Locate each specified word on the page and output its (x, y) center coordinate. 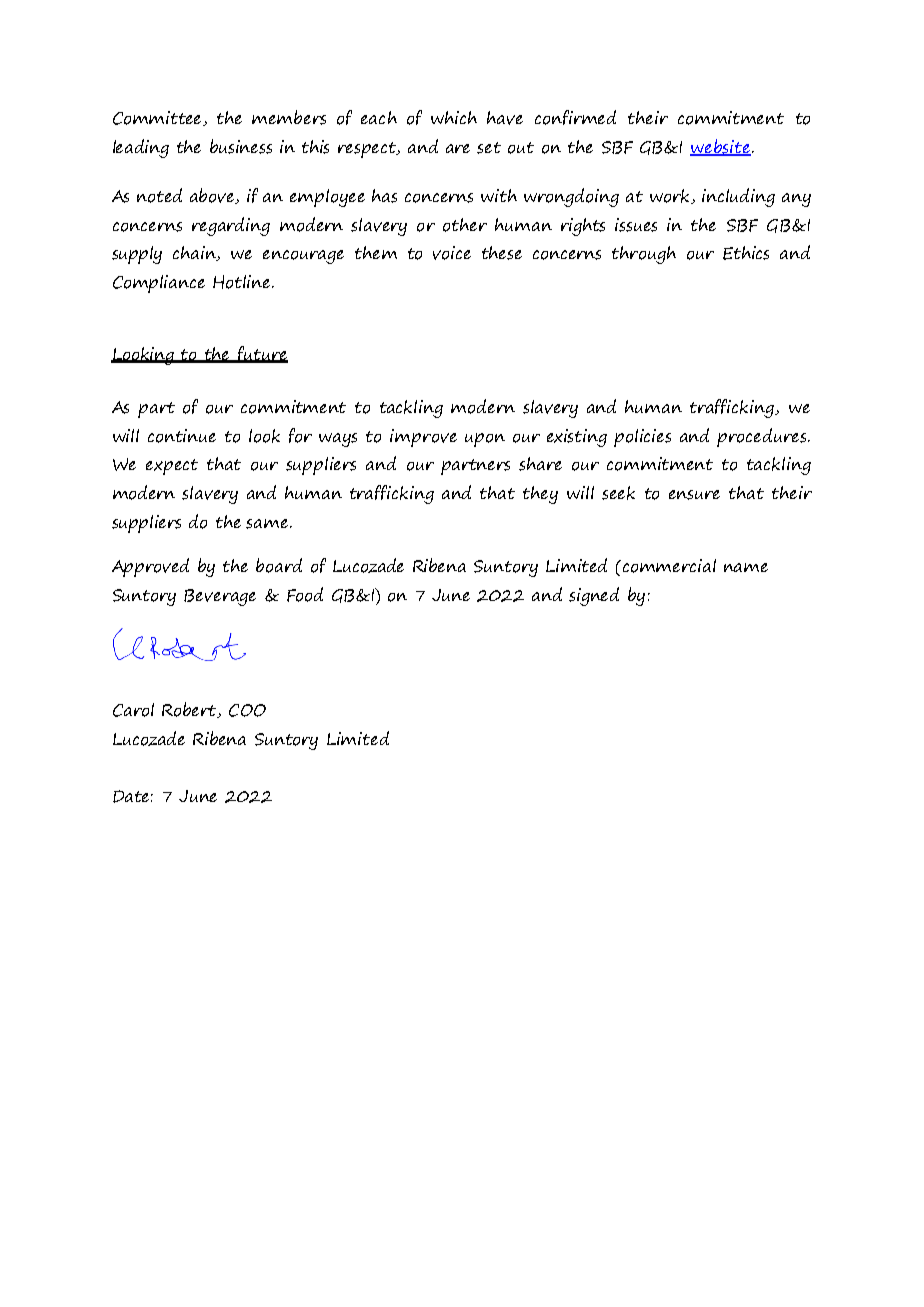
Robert (190, 710)
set (489, 148)
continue (182, 436)
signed (594, 596)
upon (485, 440)
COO (247, 710)
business (241, 146)
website (721, 147)
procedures (763, 437)
